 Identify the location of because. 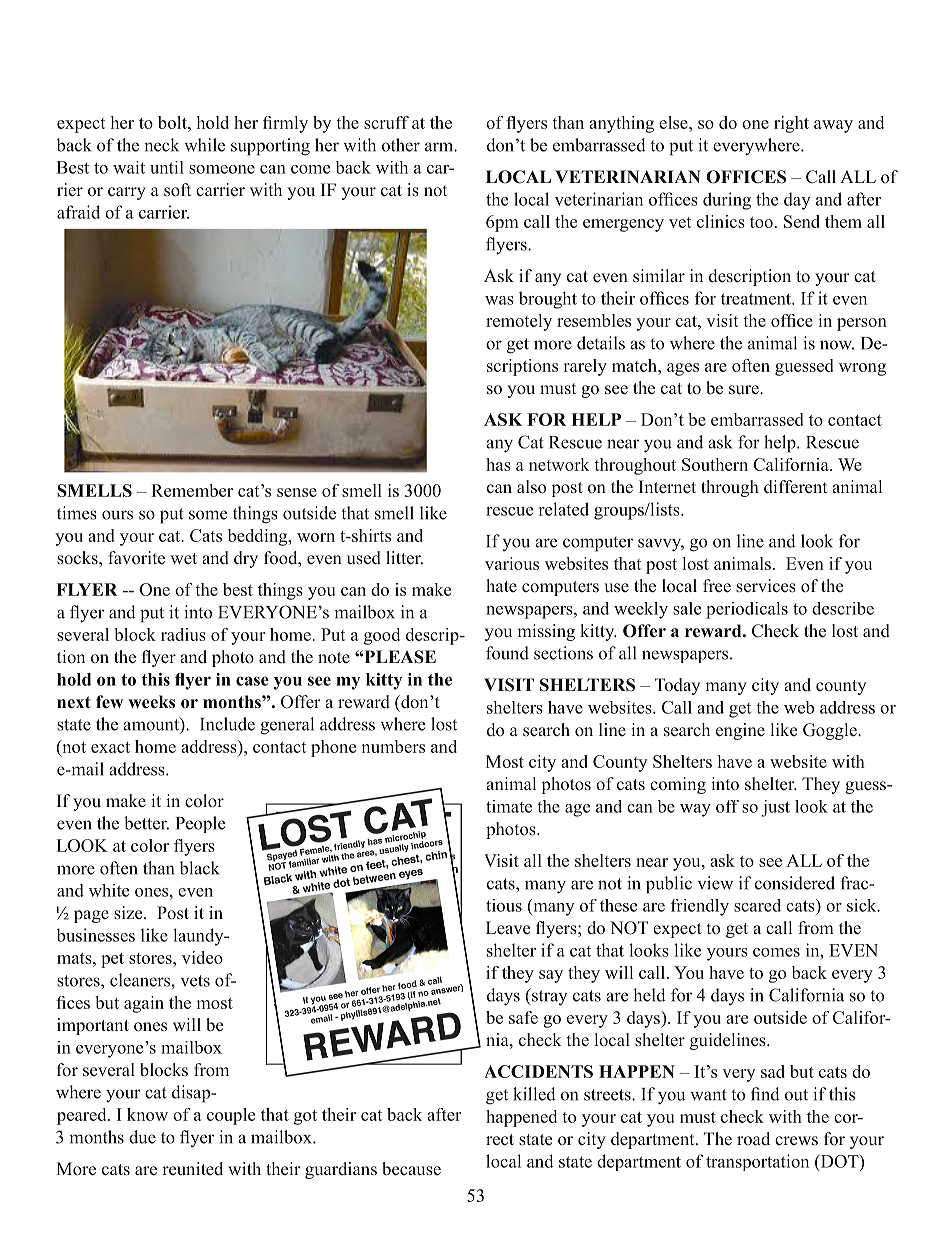
(411, 1169).
